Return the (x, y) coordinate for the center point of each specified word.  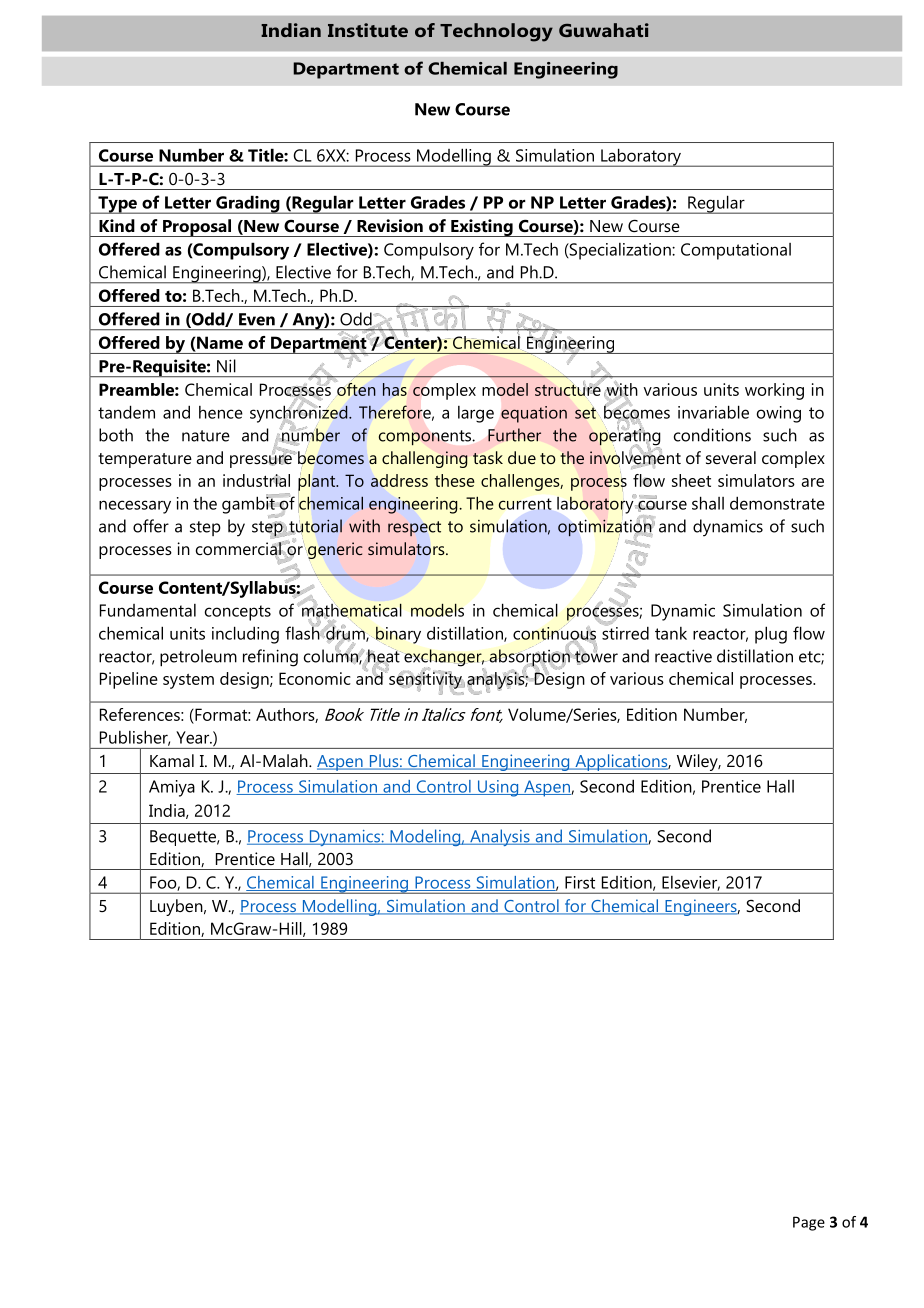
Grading (248, 204)
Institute (368, 30)
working (774, 391)
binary (397, 635)
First (580, 882)
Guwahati (604, 30)
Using (498, 788)
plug (771, 635)
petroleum (198, 658)
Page (809, 1223)
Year (193, 737)
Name (219, 342)
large (476, 414)
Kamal (172, 760)
